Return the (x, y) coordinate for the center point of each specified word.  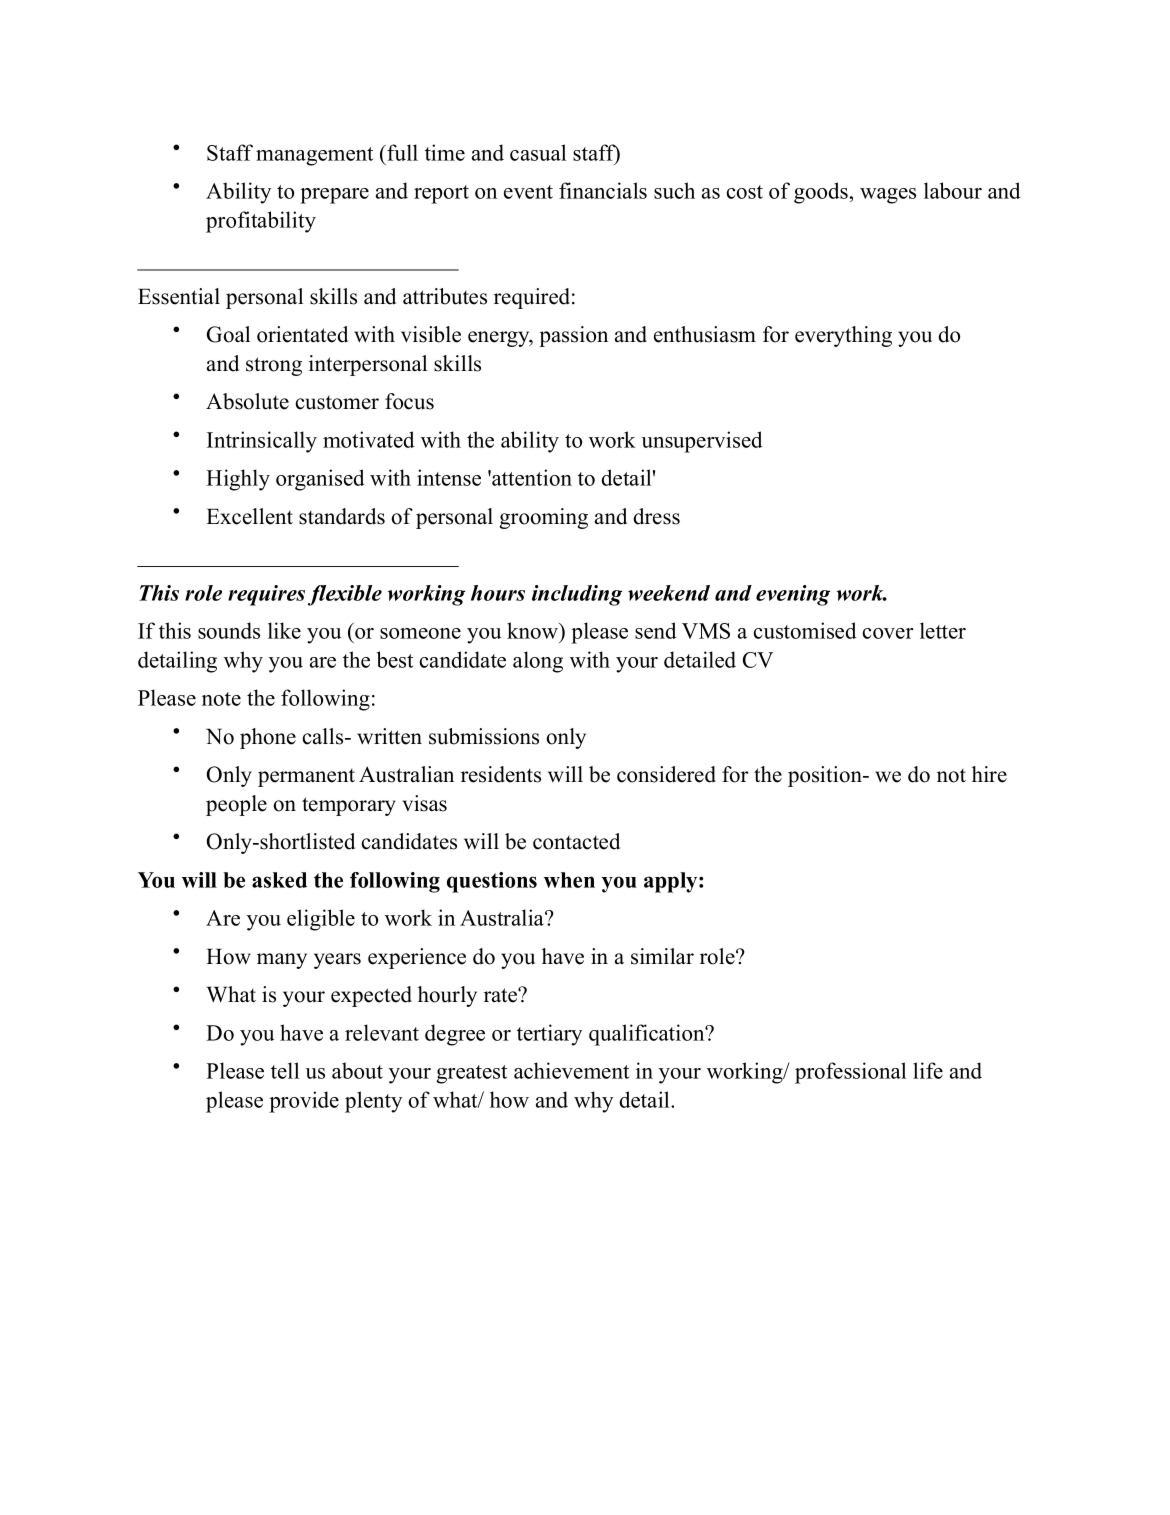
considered (666, 774)
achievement (571, 1070)
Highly (238, 480)
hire (989, 774)
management (314, 156)
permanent (306, 778)
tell (285, 1070)
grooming (543, 518)
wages (888, 196)
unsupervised (702, 442)
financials (603, 190)
